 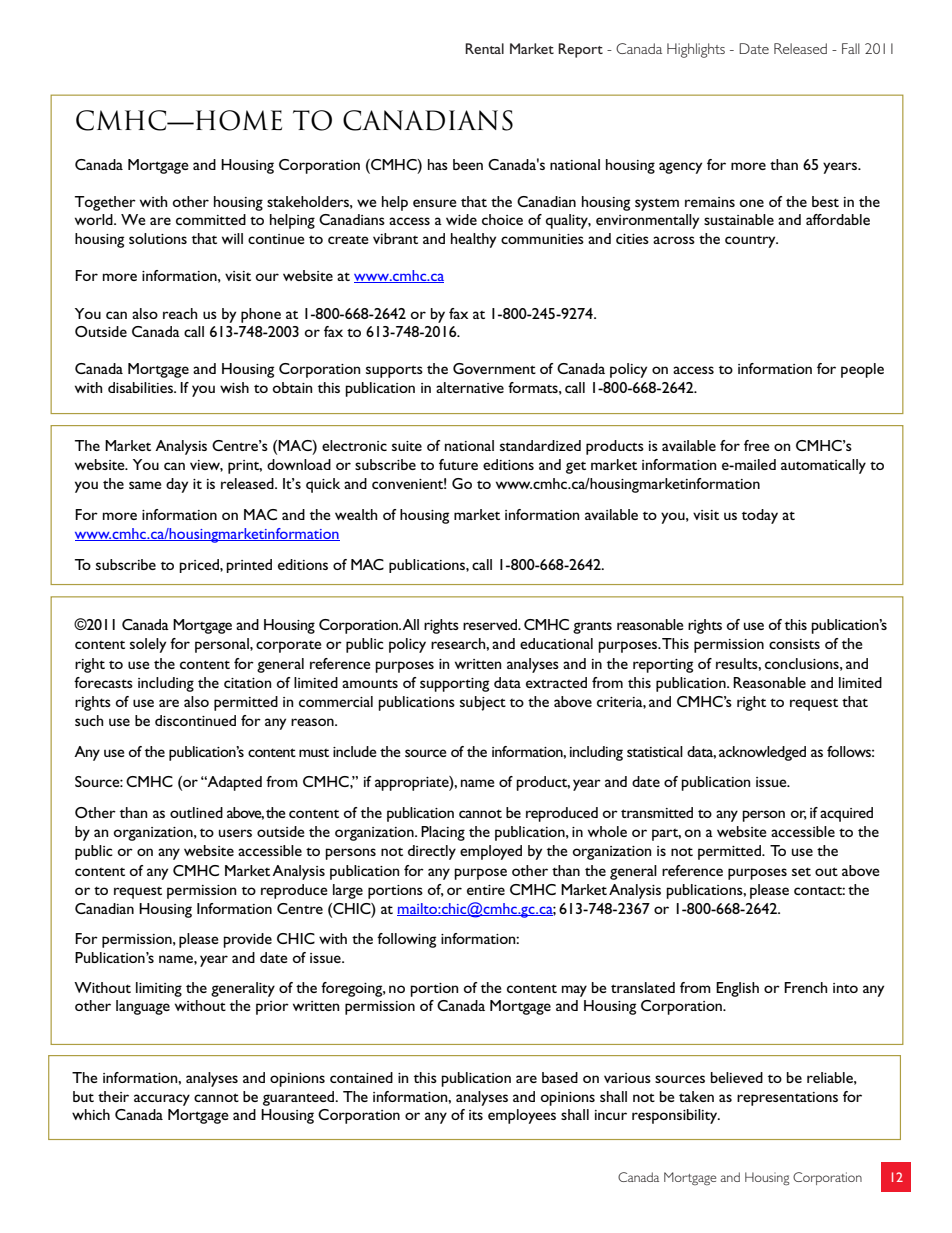 What do you see at coordinates (162, 1100) in the image?
I see `accuracy` at bounding box center [162, 1100].
